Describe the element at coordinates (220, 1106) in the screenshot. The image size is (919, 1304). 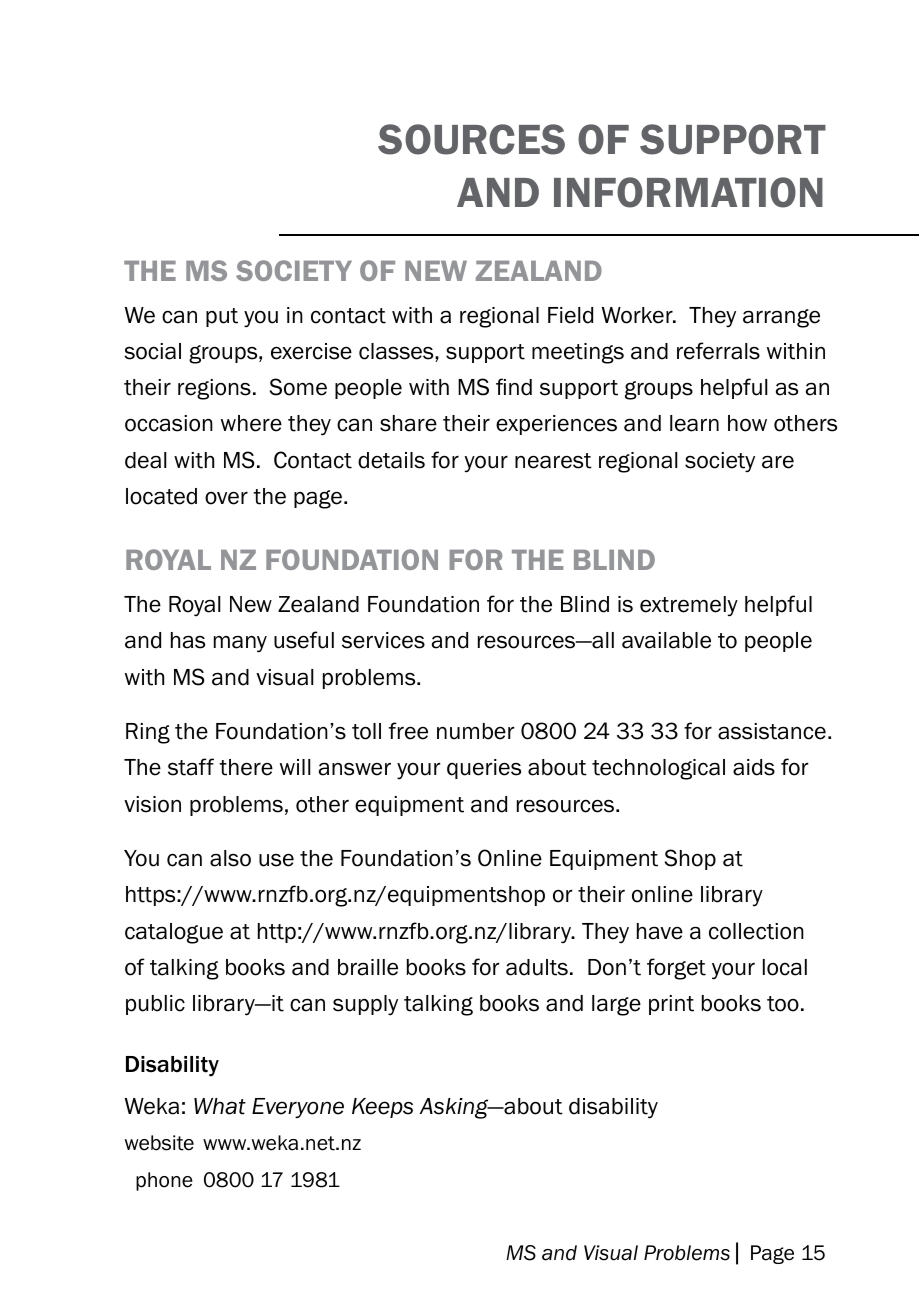
I see `What` at that location.
